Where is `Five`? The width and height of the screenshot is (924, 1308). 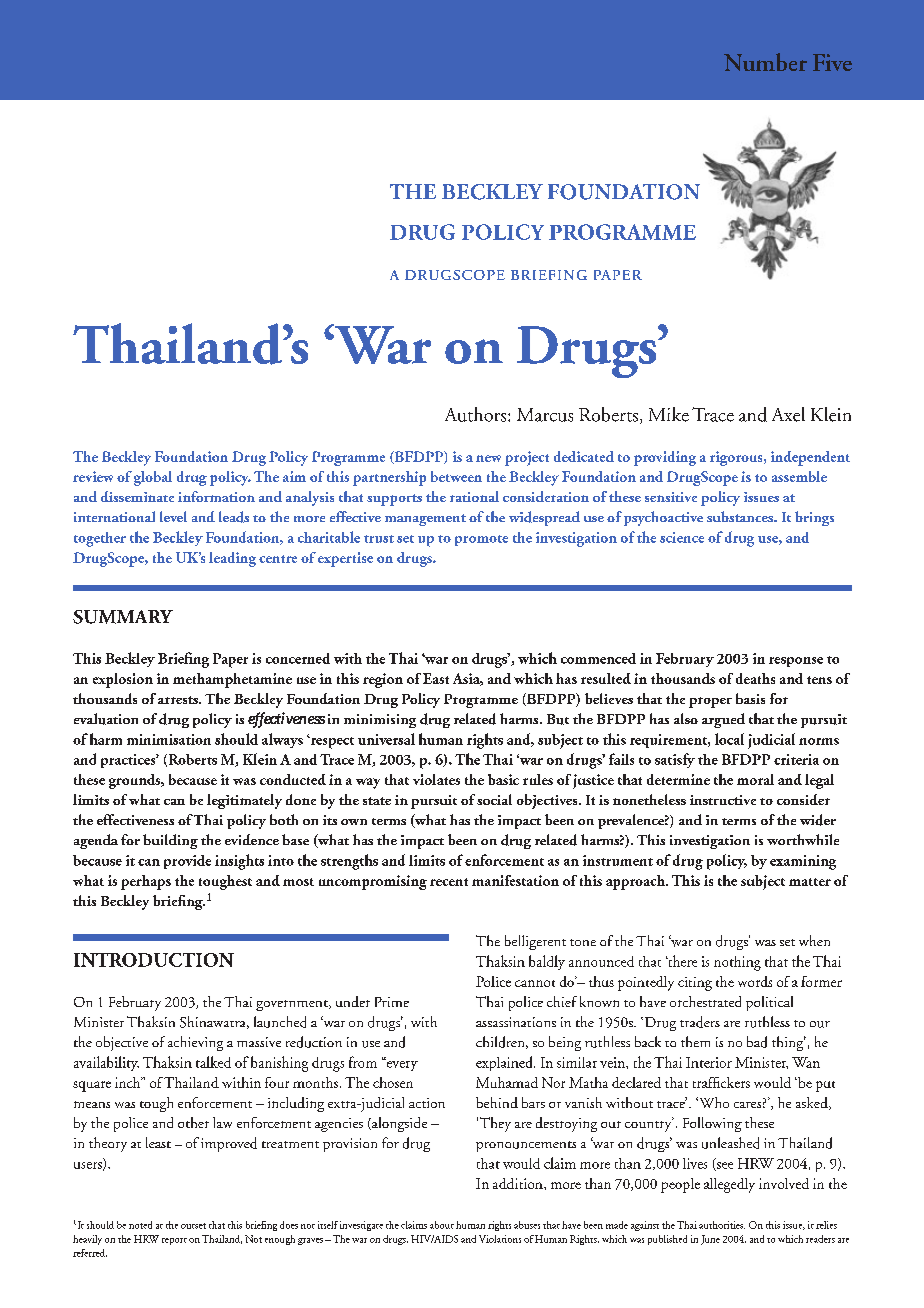
Five is located at coordinates (832, 62).
